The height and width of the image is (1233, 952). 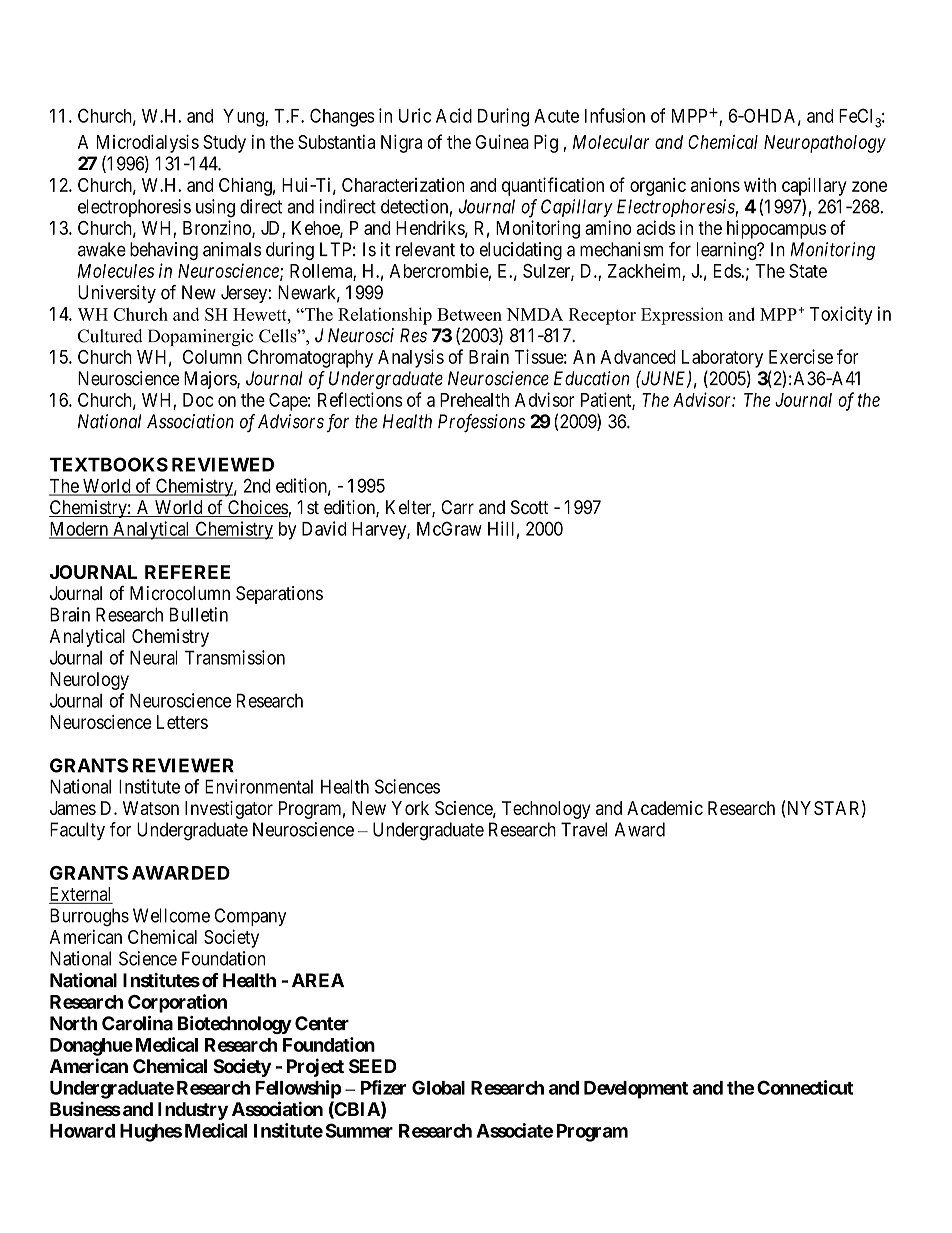 I want to click on Guinea, so click(x=502, y=141).
